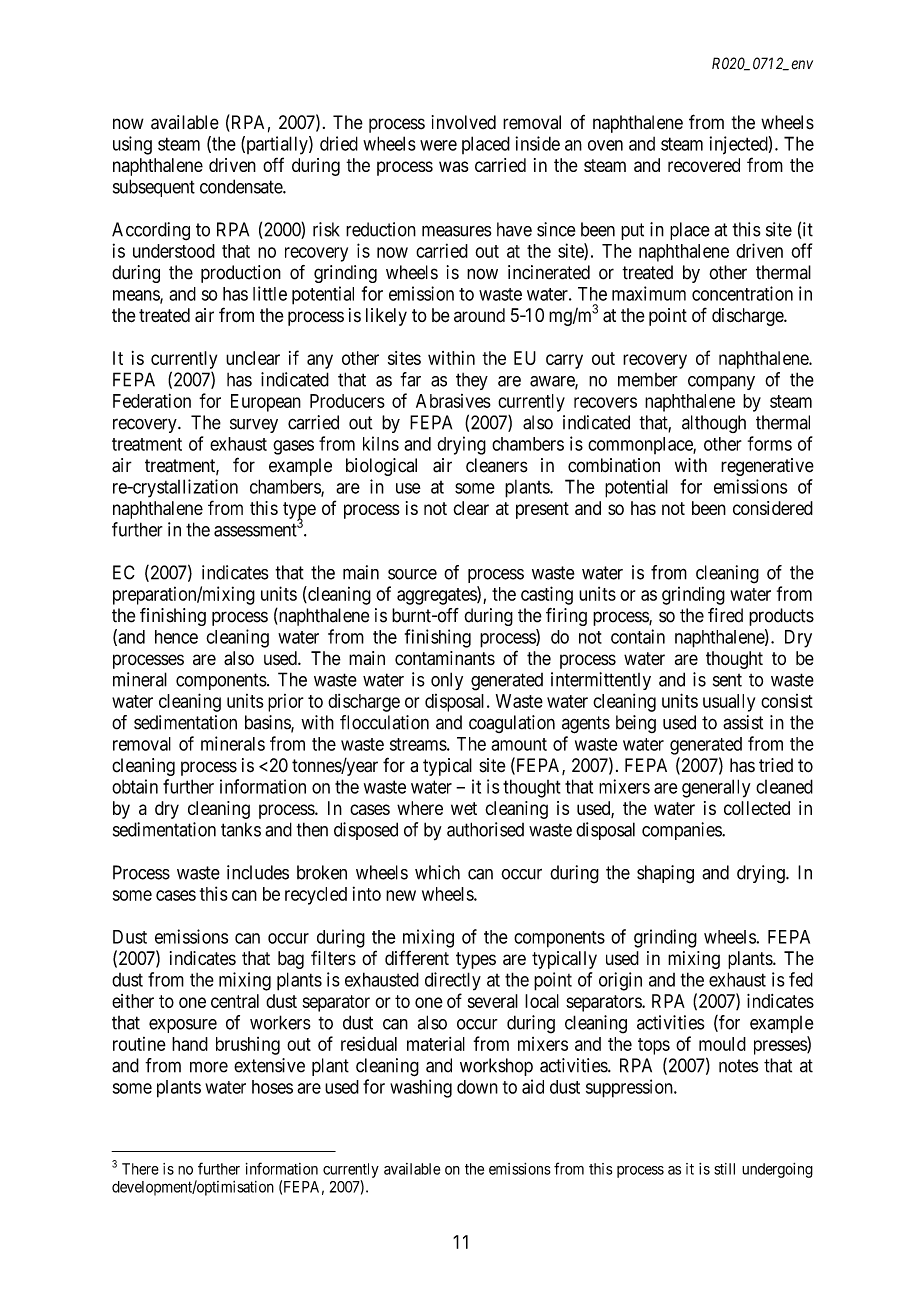 The image size is (924, 1308). Describe the element at coordinates (242, 186) in the image. I see `condensate` at that location.
